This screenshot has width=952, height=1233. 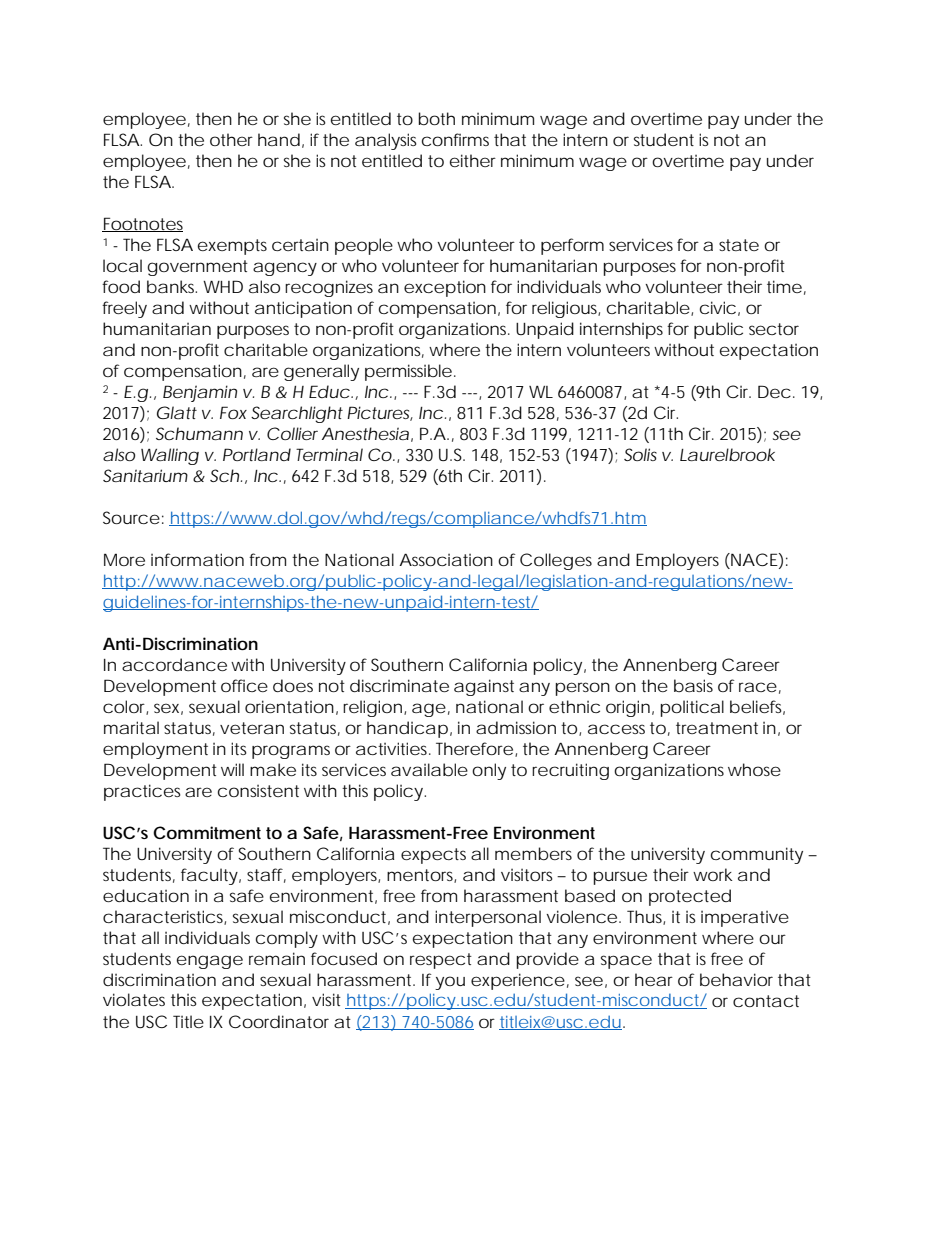 I want to click on civic, so click(x=718, y=307).
